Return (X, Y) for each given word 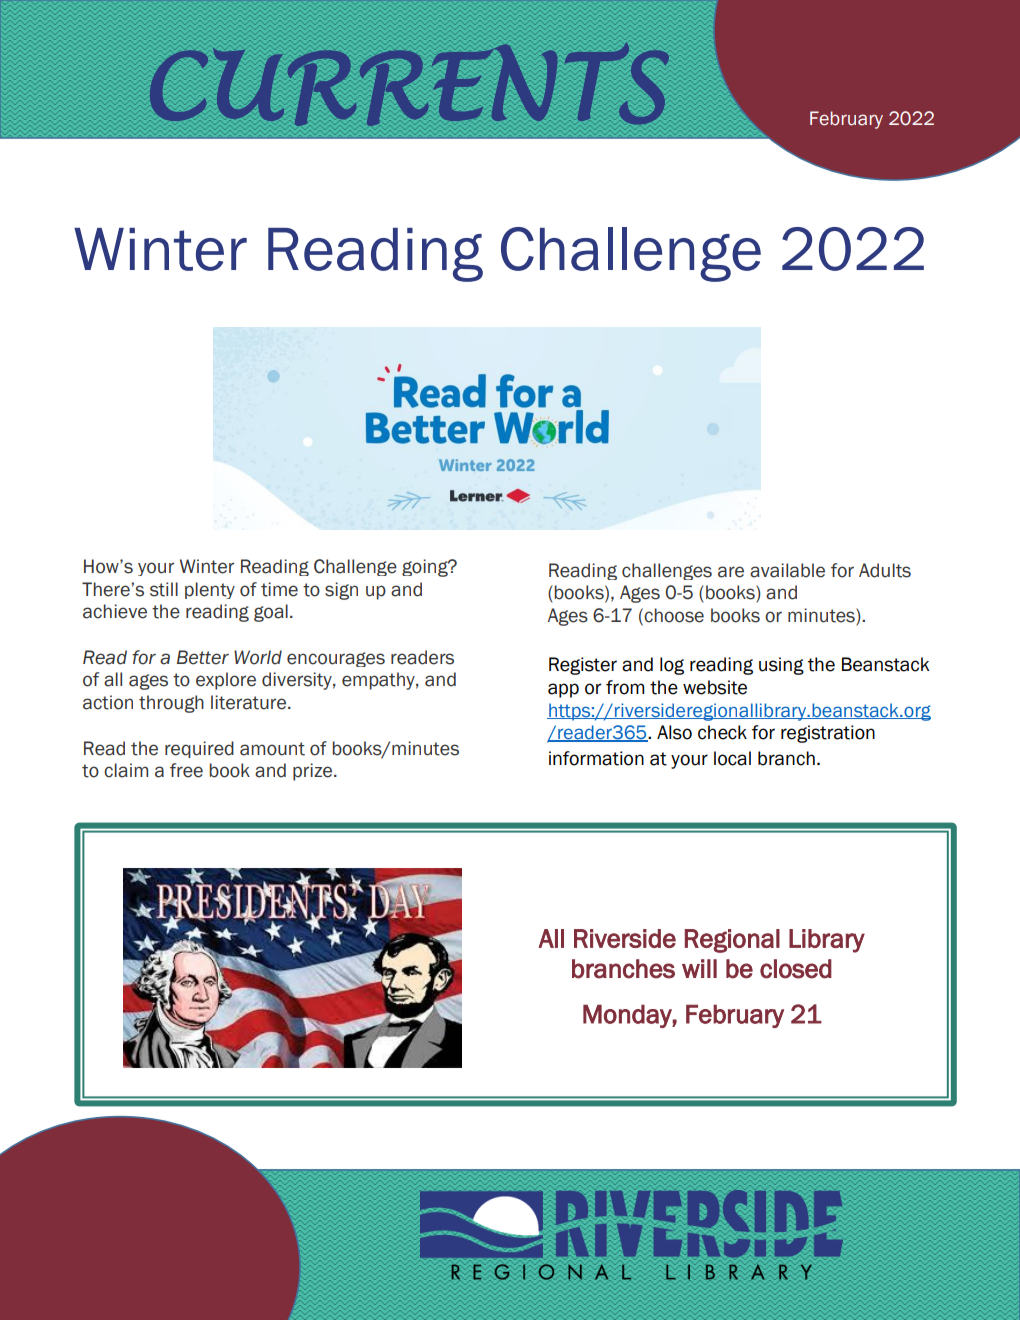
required (199, 749)
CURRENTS (409, 84)
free (186, 770)
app (563, 690)
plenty (210, 590)
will (699, 968)
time (279, 589)
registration (828, 734)
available (787, 570)
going (426, 568)
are (731, 572)
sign (341, 591)
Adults (885, 570)
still (164, 589)
